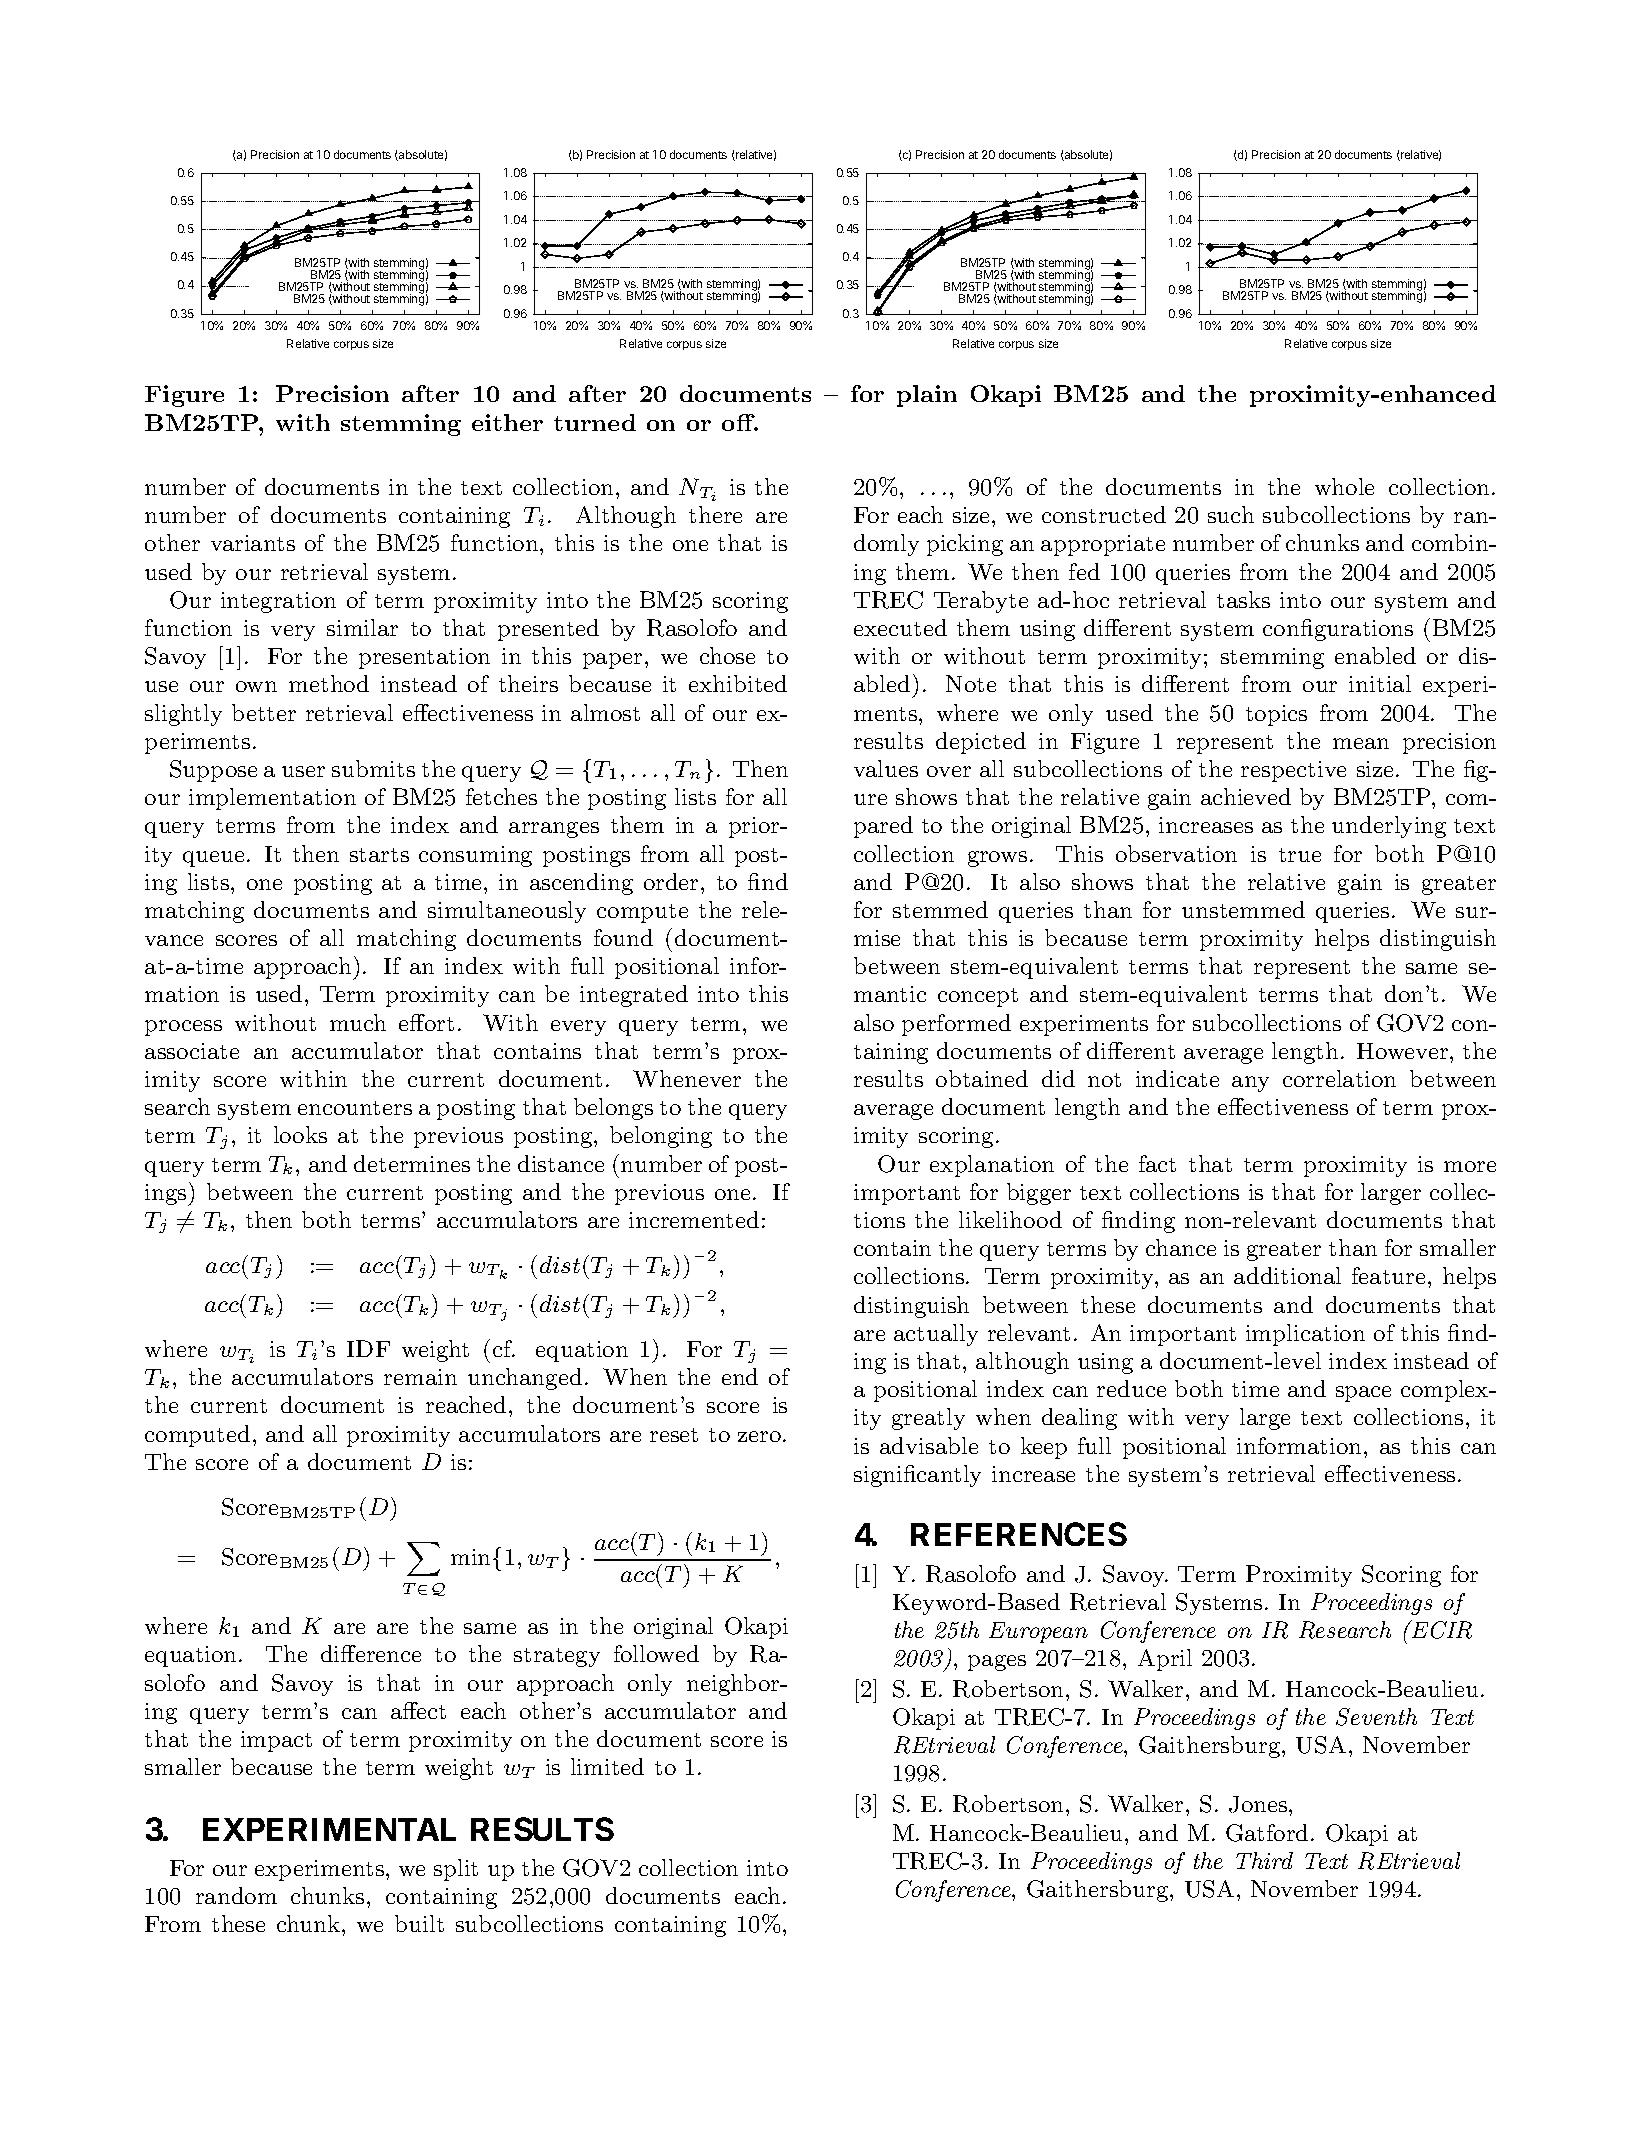 The width and height of the document is (1649, 2134). I want to click on correlation, so click(1339, 1078).
